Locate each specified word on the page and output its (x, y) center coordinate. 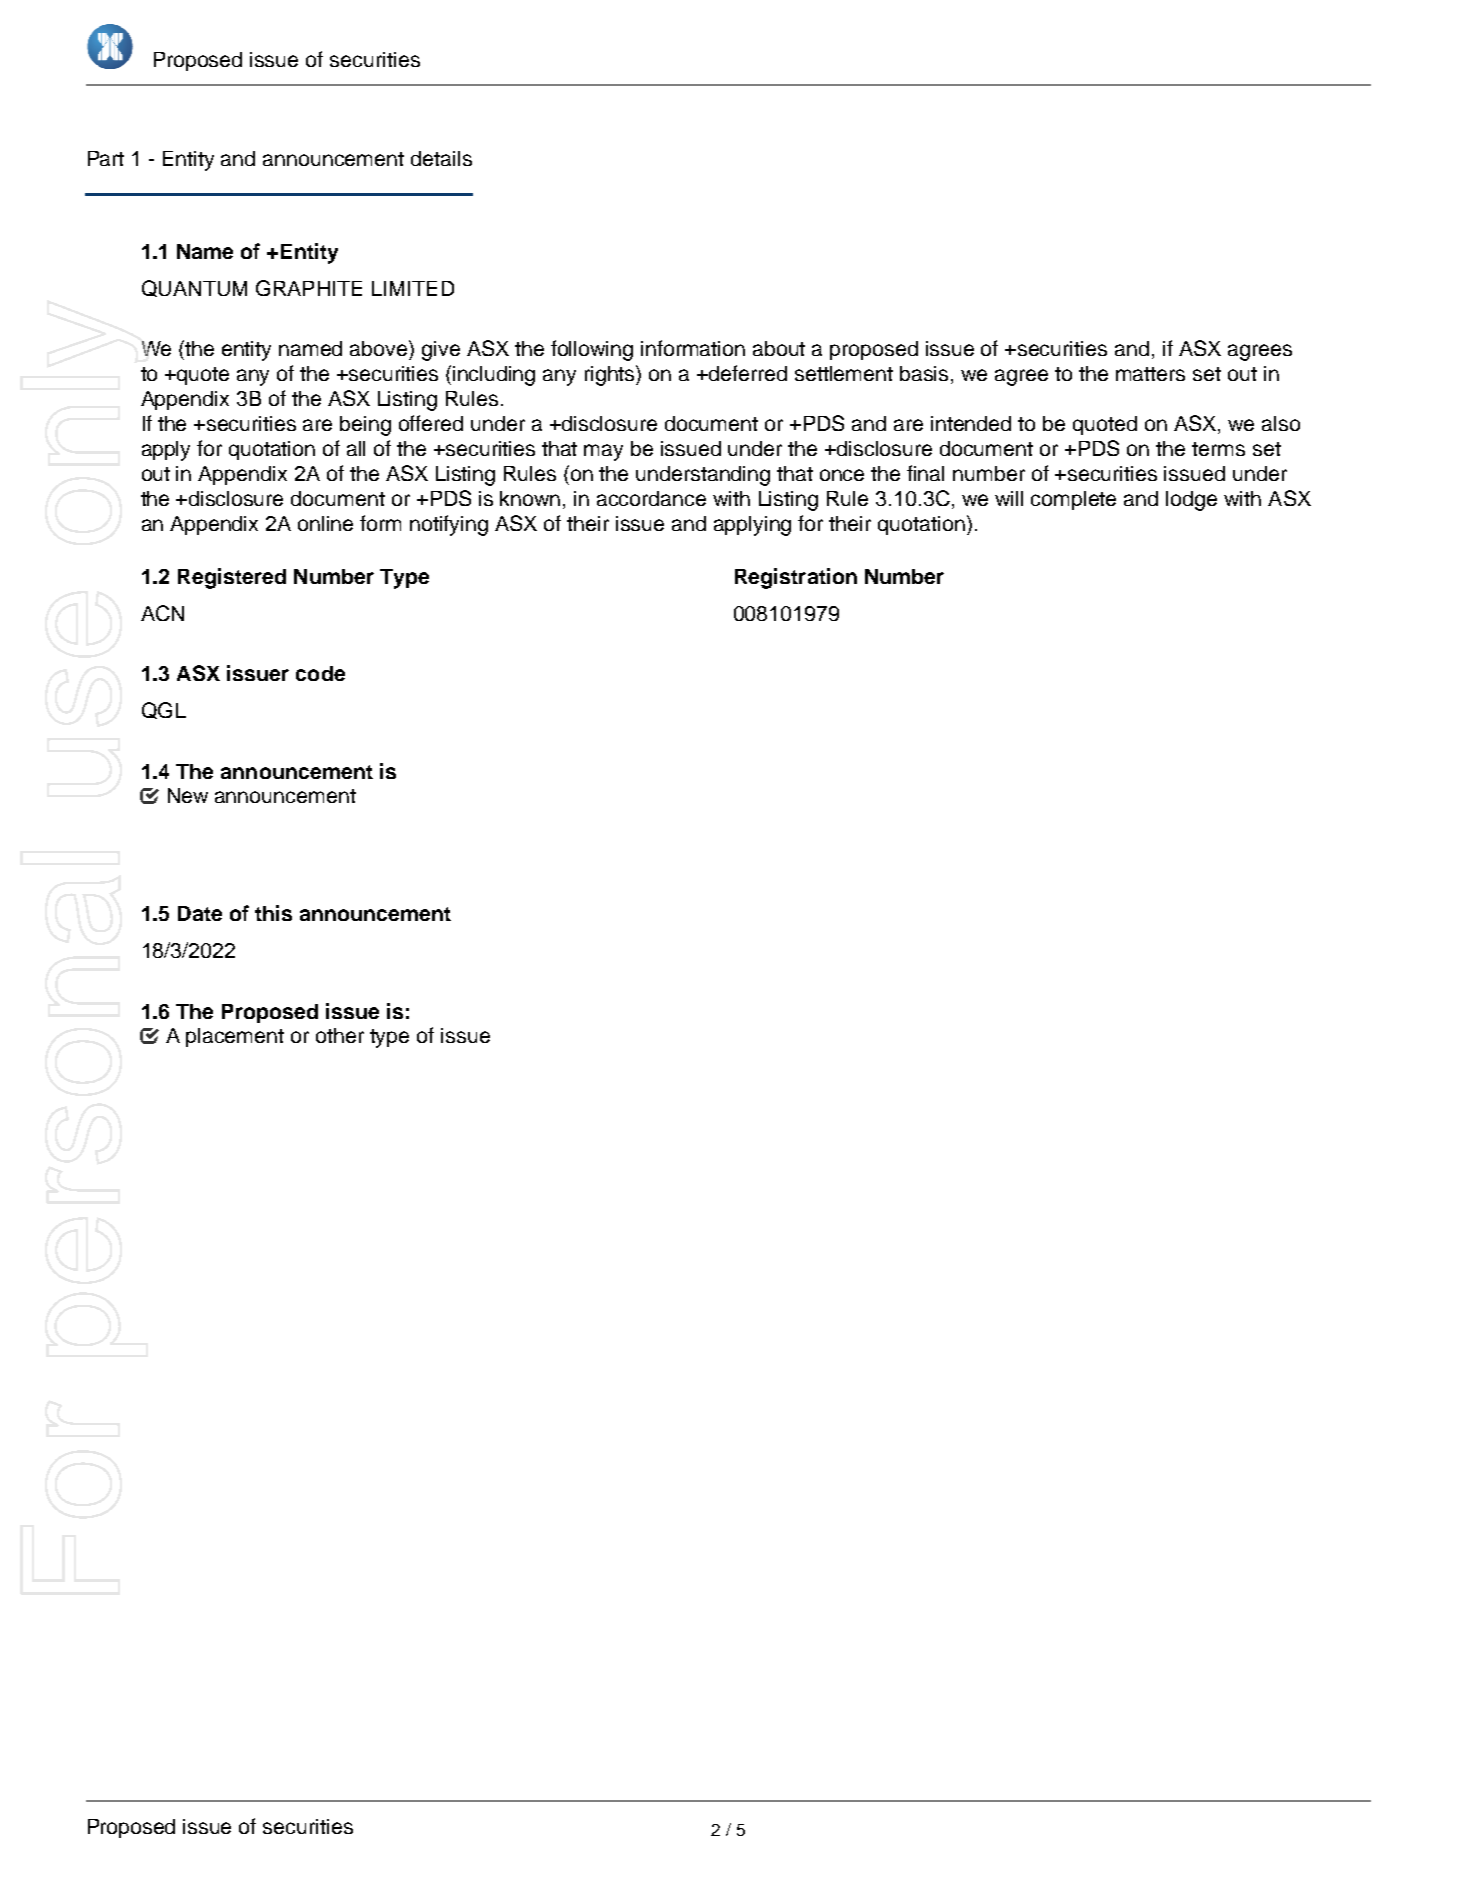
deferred (748, 373)
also (1281, 423)
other (340, 1035)
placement (235, 1037)
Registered (232, 578)
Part (106, 158)
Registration (796, 578)
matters (1150, 374)
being (365, 426)
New (188, 795)
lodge (1191, 501)
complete (1073, 500)
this (273, 913)
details (441, 158)
